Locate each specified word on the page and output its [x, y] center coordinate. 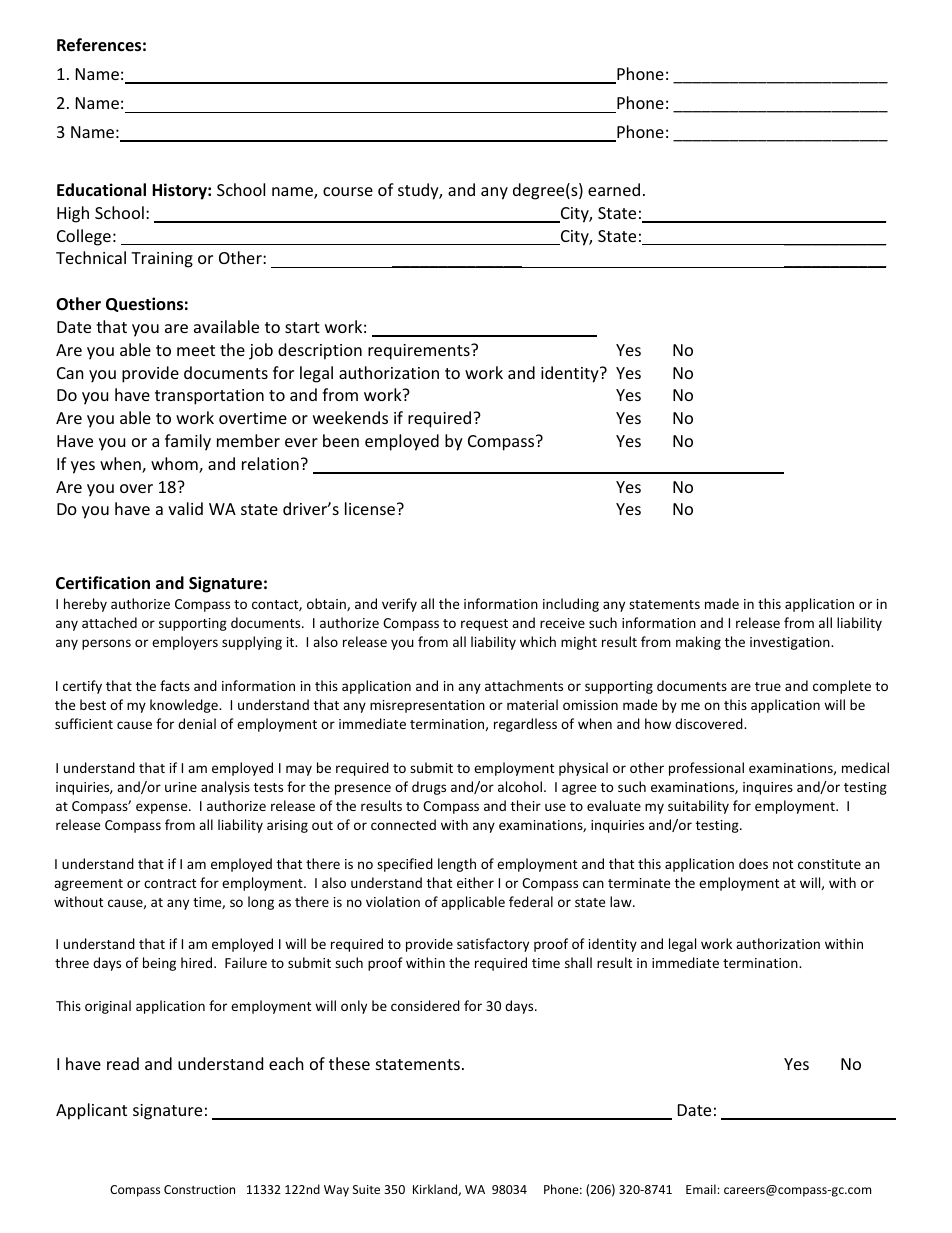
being [159, 964]
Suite [366, 1189]
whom [175, 465]
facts [175, 685]
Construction [199, 1189]
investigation [791, 643]
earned [614, 189]
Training [162, 260]
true [768, 686]
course [348, 191]
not [783, 864]
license [371, 508]
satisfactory [493, 945]
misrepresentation [427, 706]
